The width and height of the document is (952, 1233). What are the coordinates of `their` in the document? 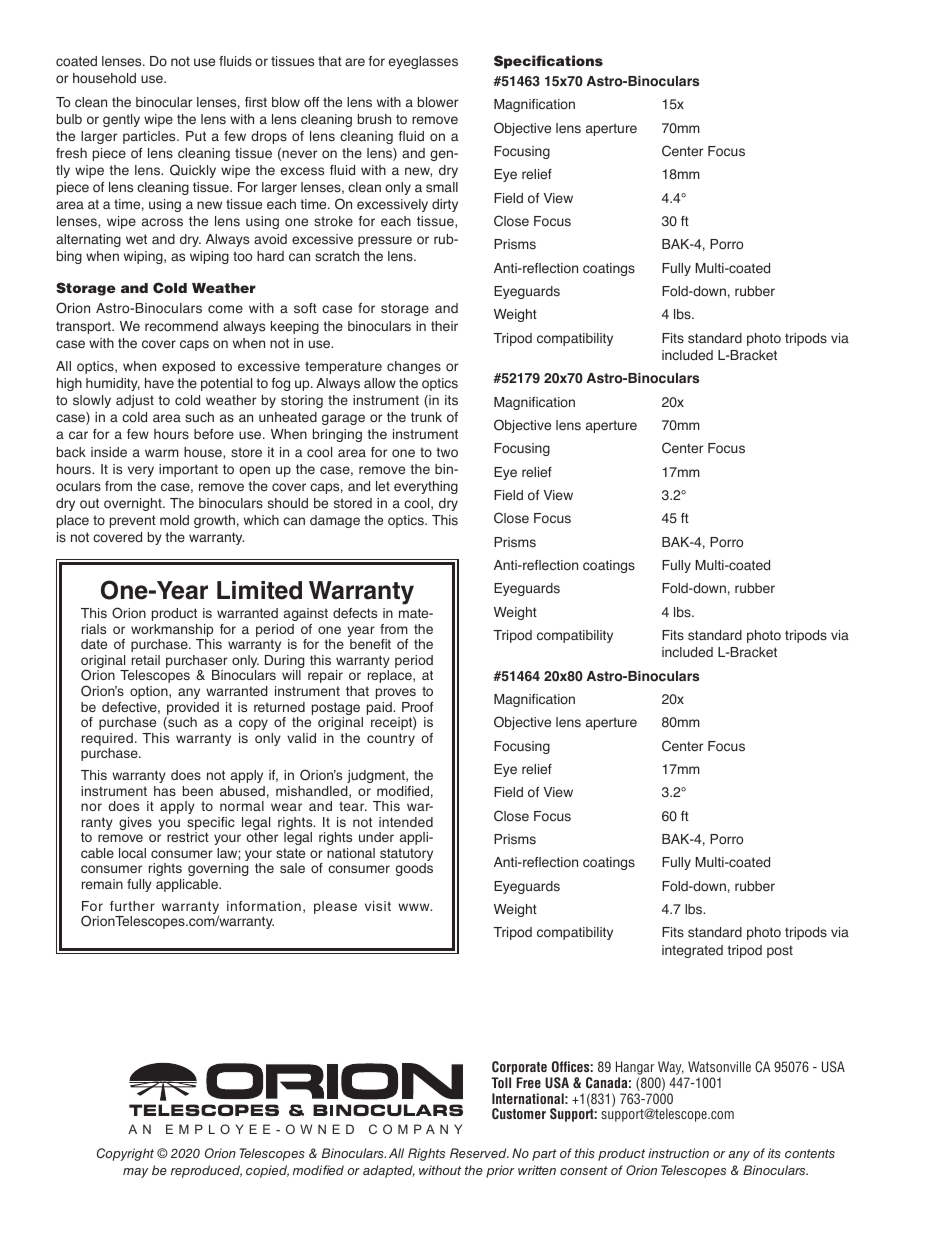 It's located at (444, 326).
